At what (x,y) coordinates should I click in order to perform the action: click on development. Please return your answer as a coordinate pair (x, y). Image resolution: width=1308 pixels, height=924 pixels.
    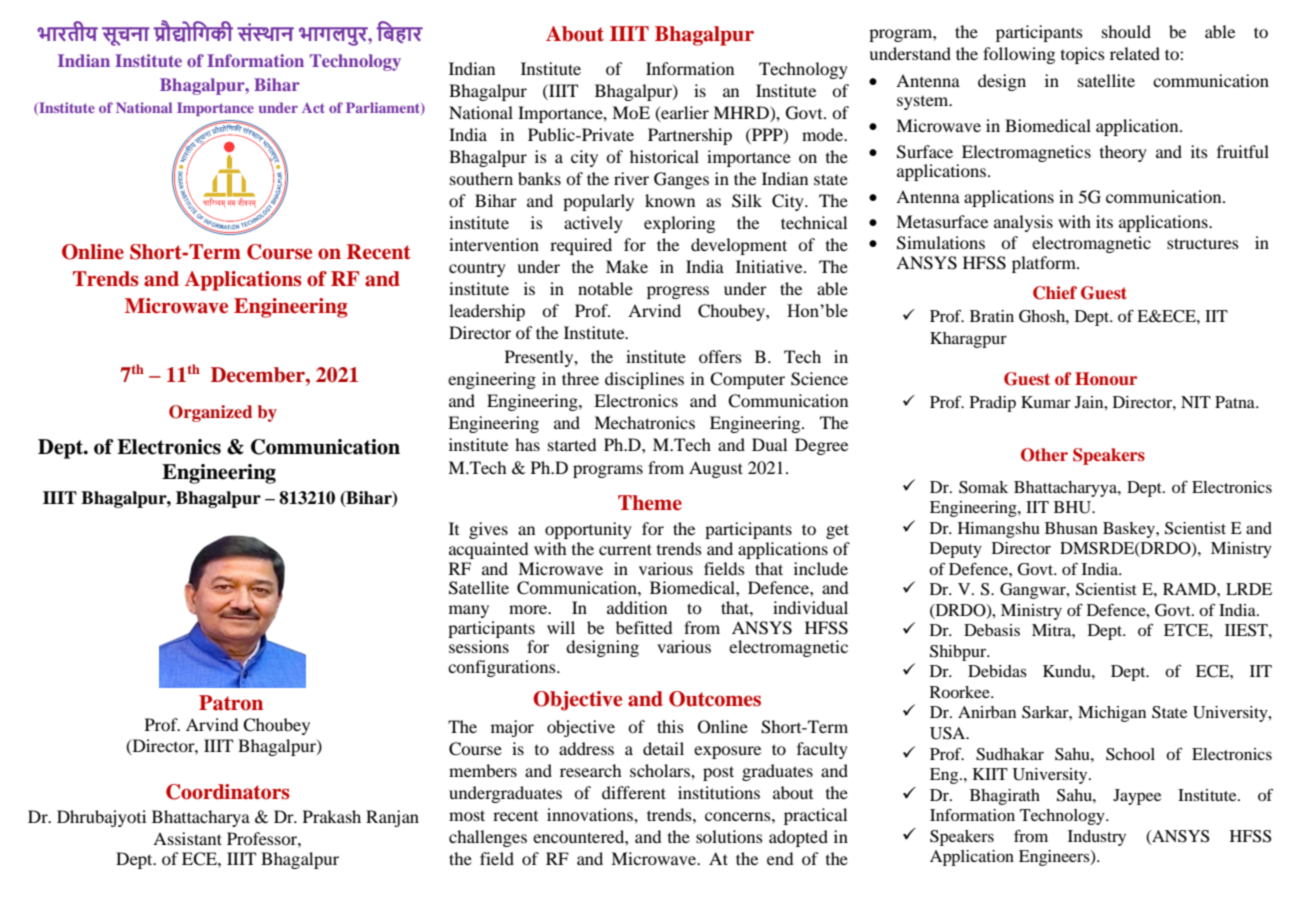
    Looking at the image, I should click on (739, 246).
